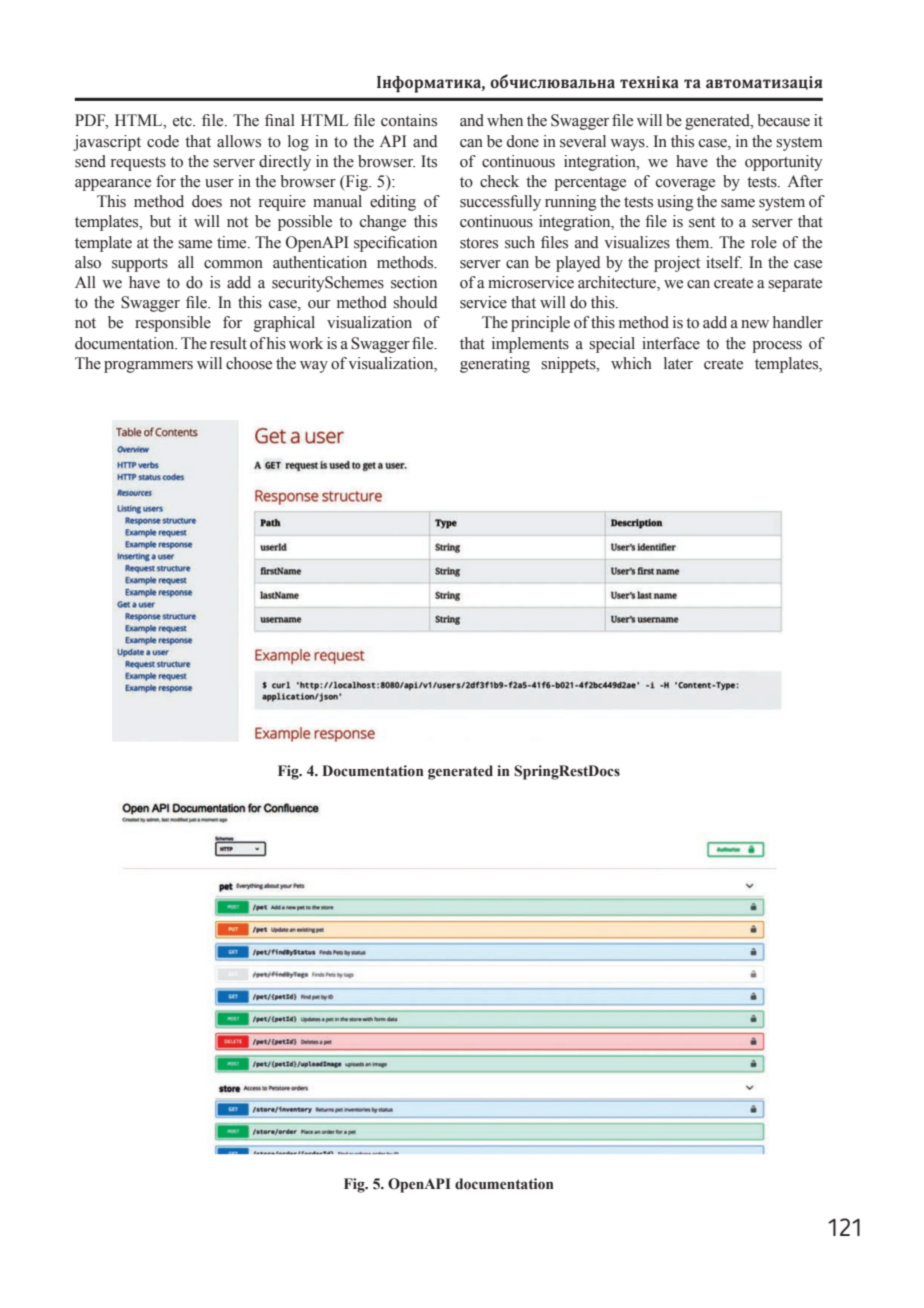 The image size is (924, 1308). Describe the element at coordinates (685, 185) in the screenshot. I see `coverage` at that location.
